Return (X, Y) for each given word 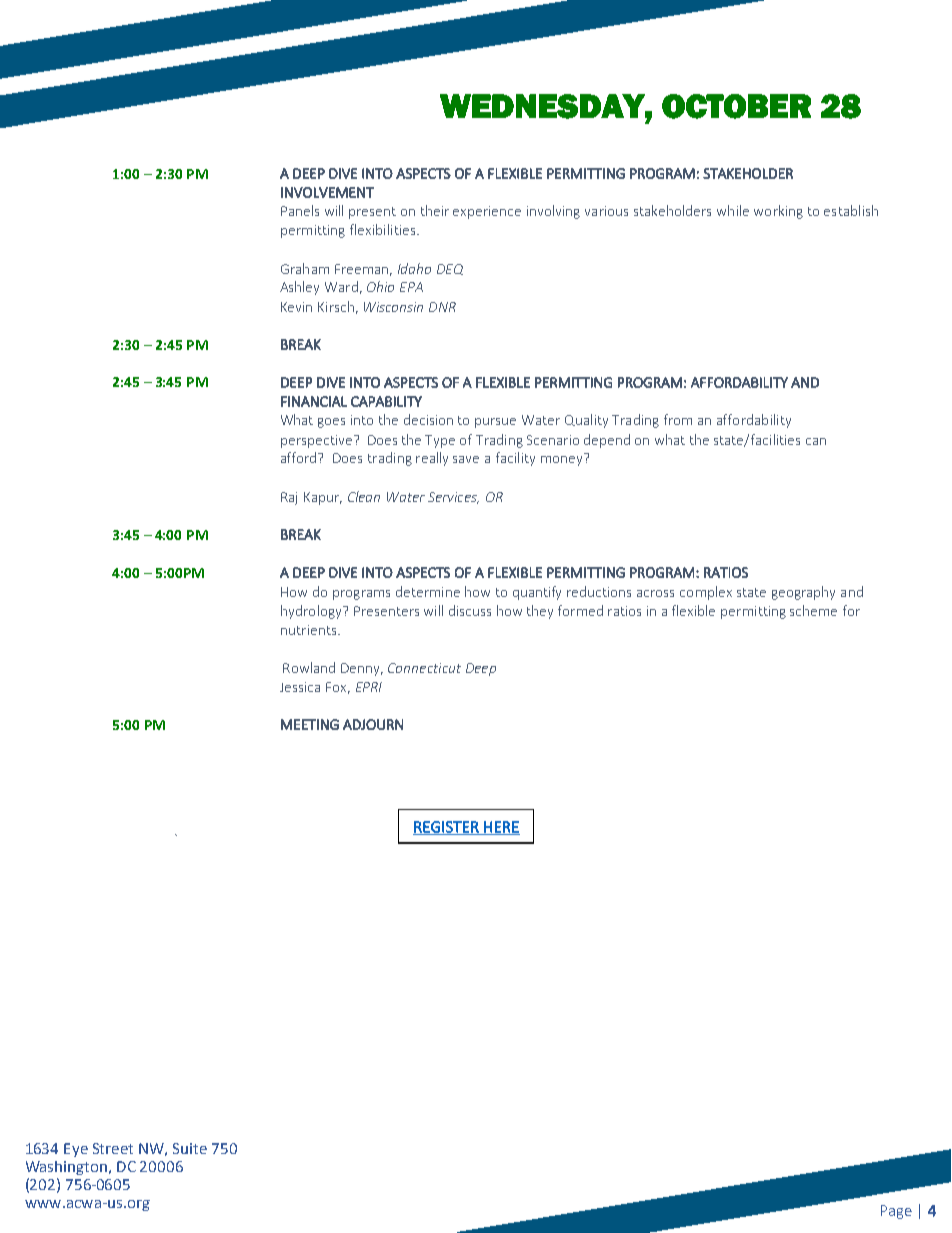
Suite (190, 1148)
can (816, 441)
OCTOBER (736, 106)
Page (896, 1212)
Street (113, 1148)
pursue (495, 423)
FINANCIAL (314, 401)
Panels (300, 210)
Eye (76, 1150)
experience (487, 212)
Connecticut (424, 668)
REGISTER (447, 828)
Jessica (300, 687)
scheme (813, 610)
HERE (501, 828)
